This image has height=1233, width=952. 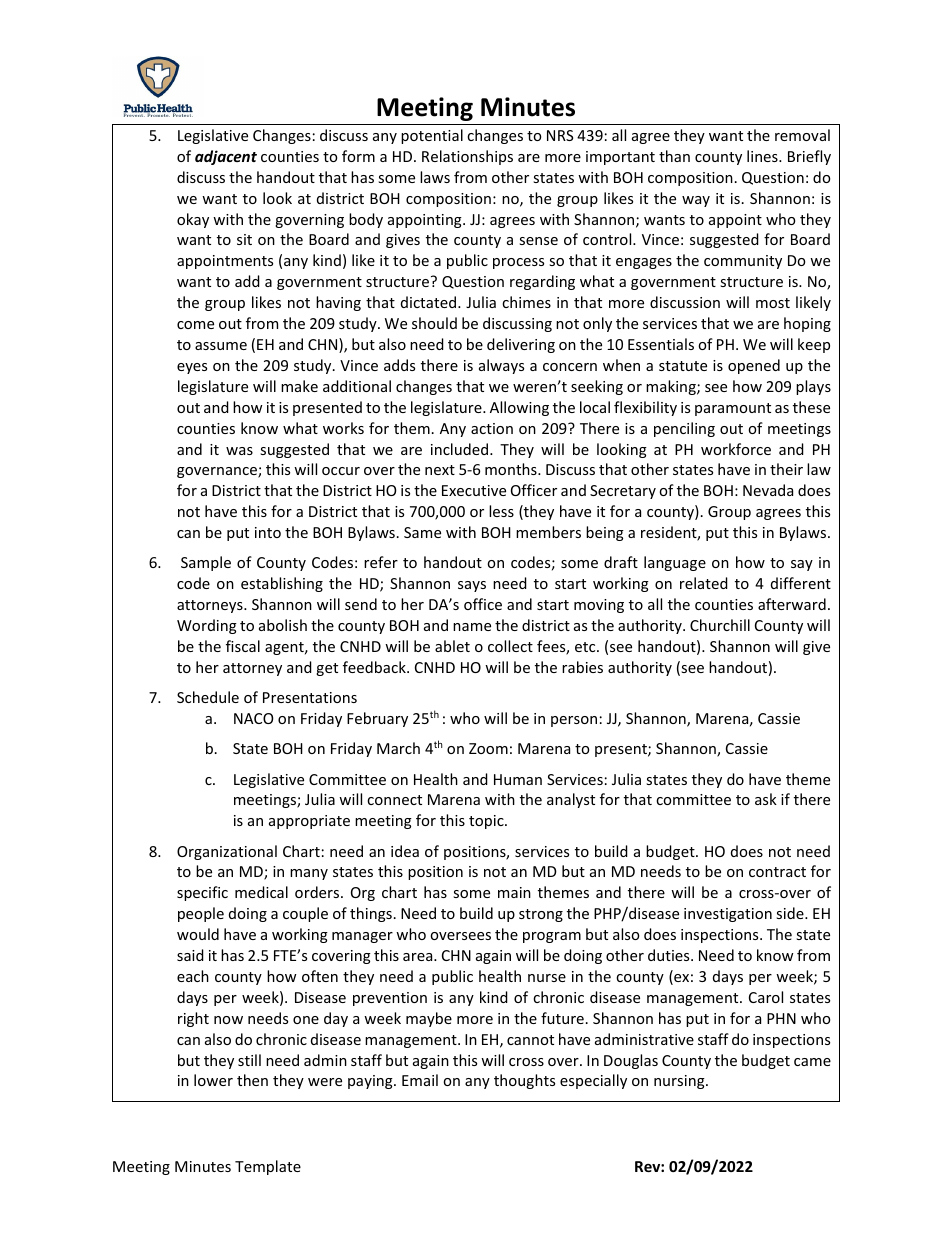 What do you see at coordinates (467, 157) in the image?
I see `Relationships` at bounding box center [467, 157].
